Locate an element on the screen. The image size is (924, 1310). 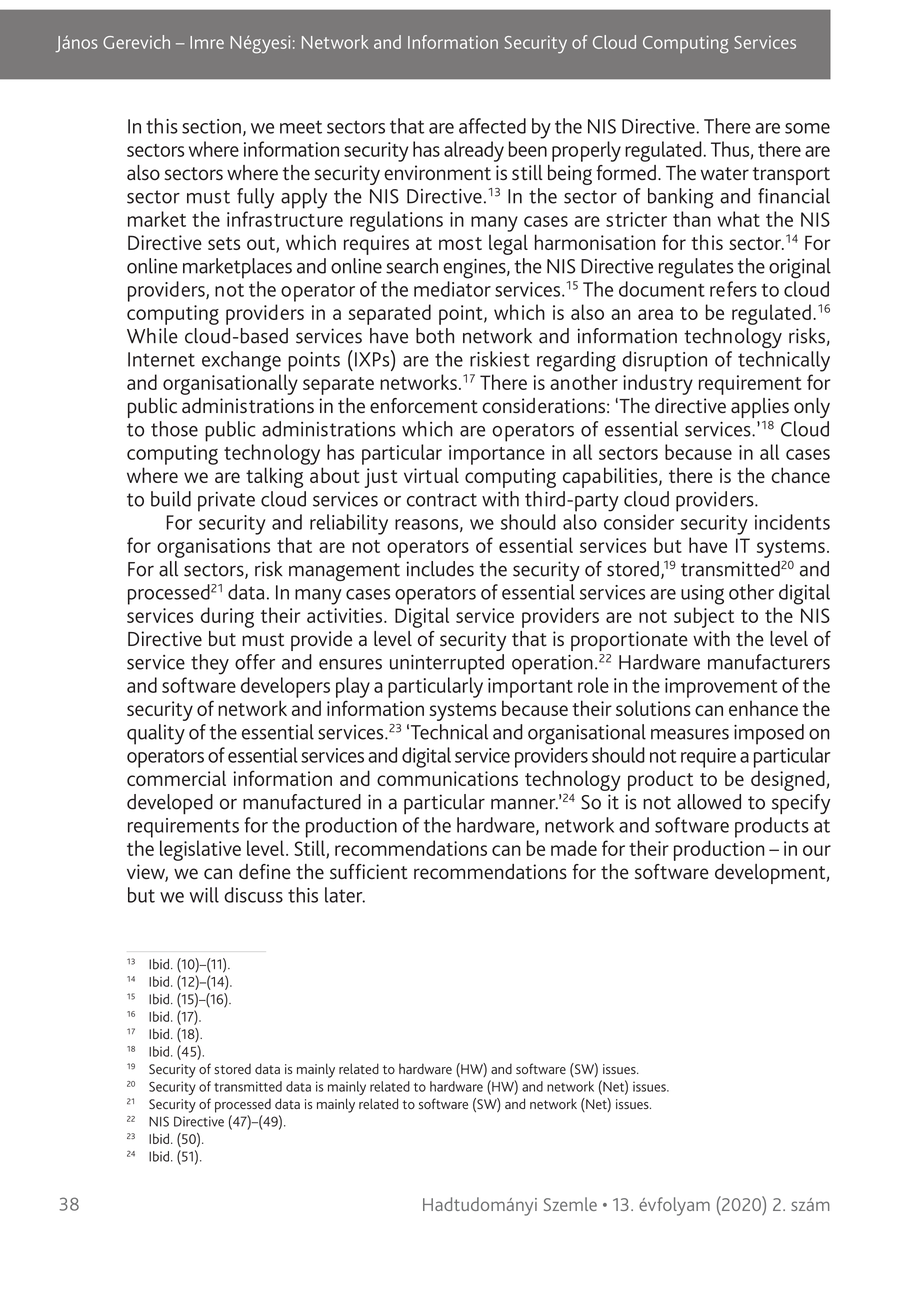
subject is located at coordinates (704, 617).
